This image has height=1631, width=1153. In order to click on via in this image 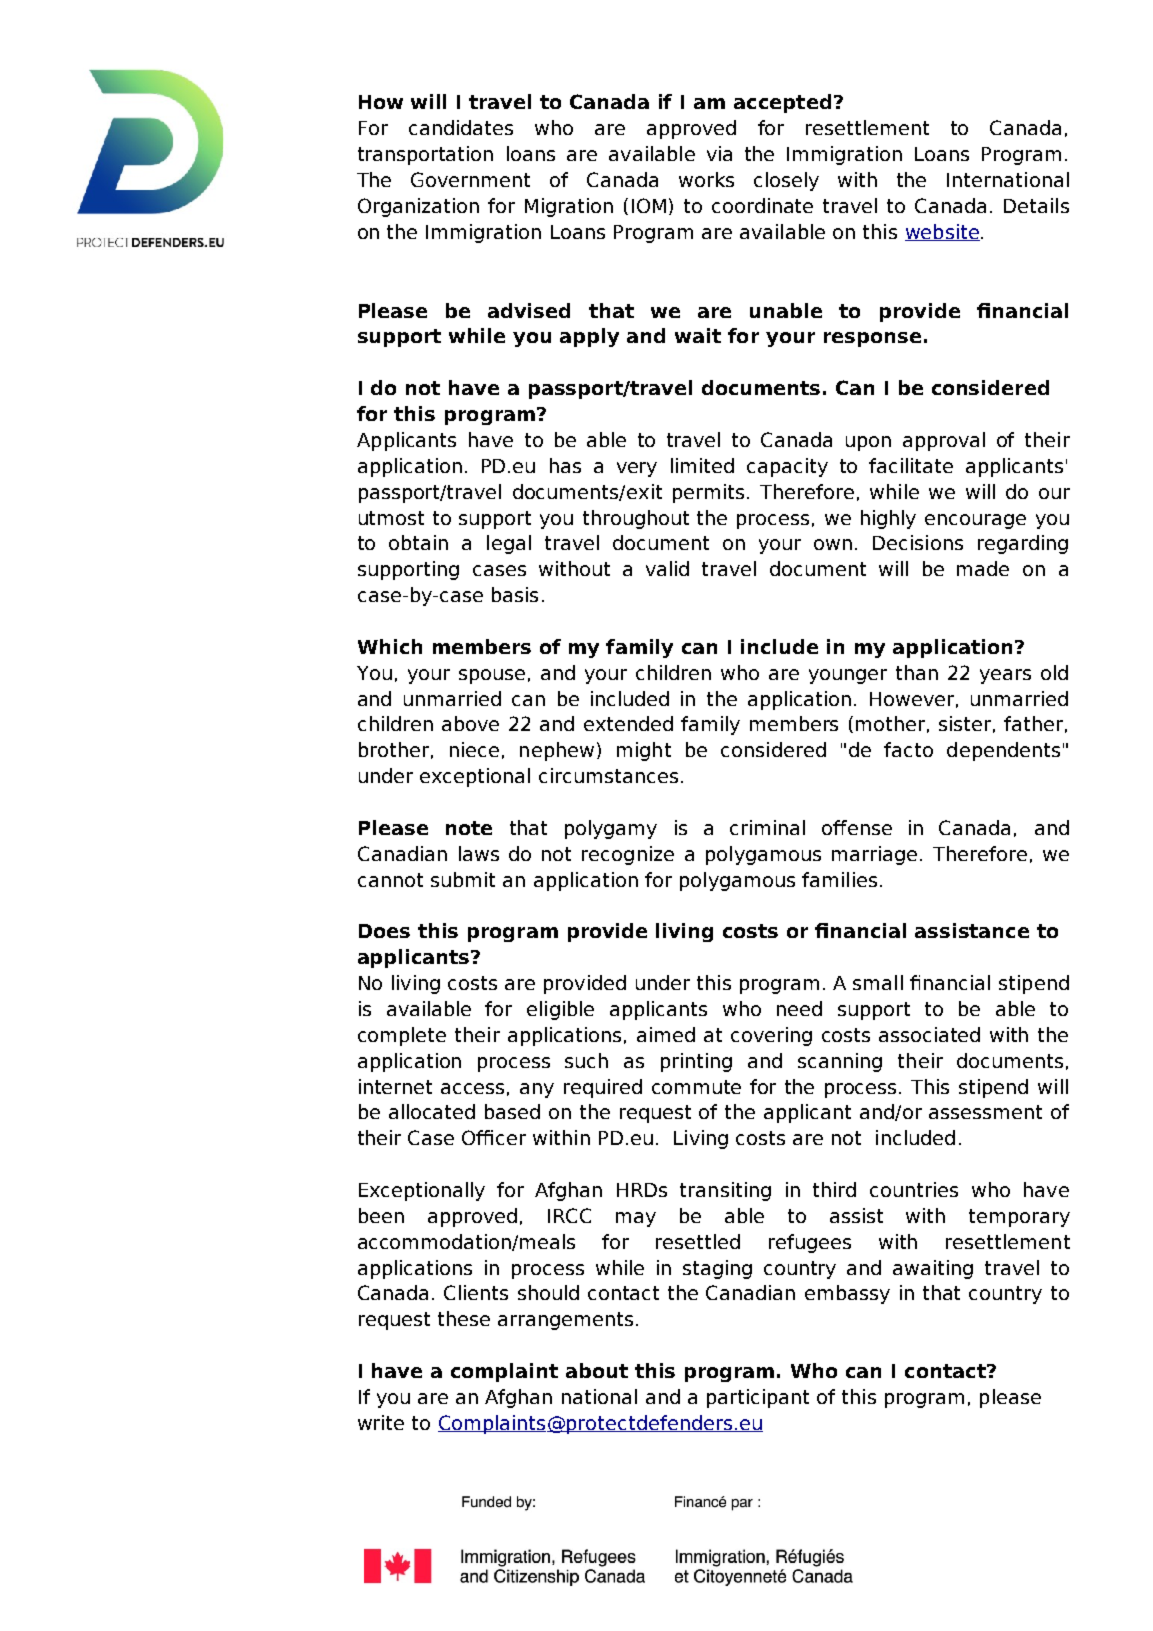, I will do `click(719, 153)`.
